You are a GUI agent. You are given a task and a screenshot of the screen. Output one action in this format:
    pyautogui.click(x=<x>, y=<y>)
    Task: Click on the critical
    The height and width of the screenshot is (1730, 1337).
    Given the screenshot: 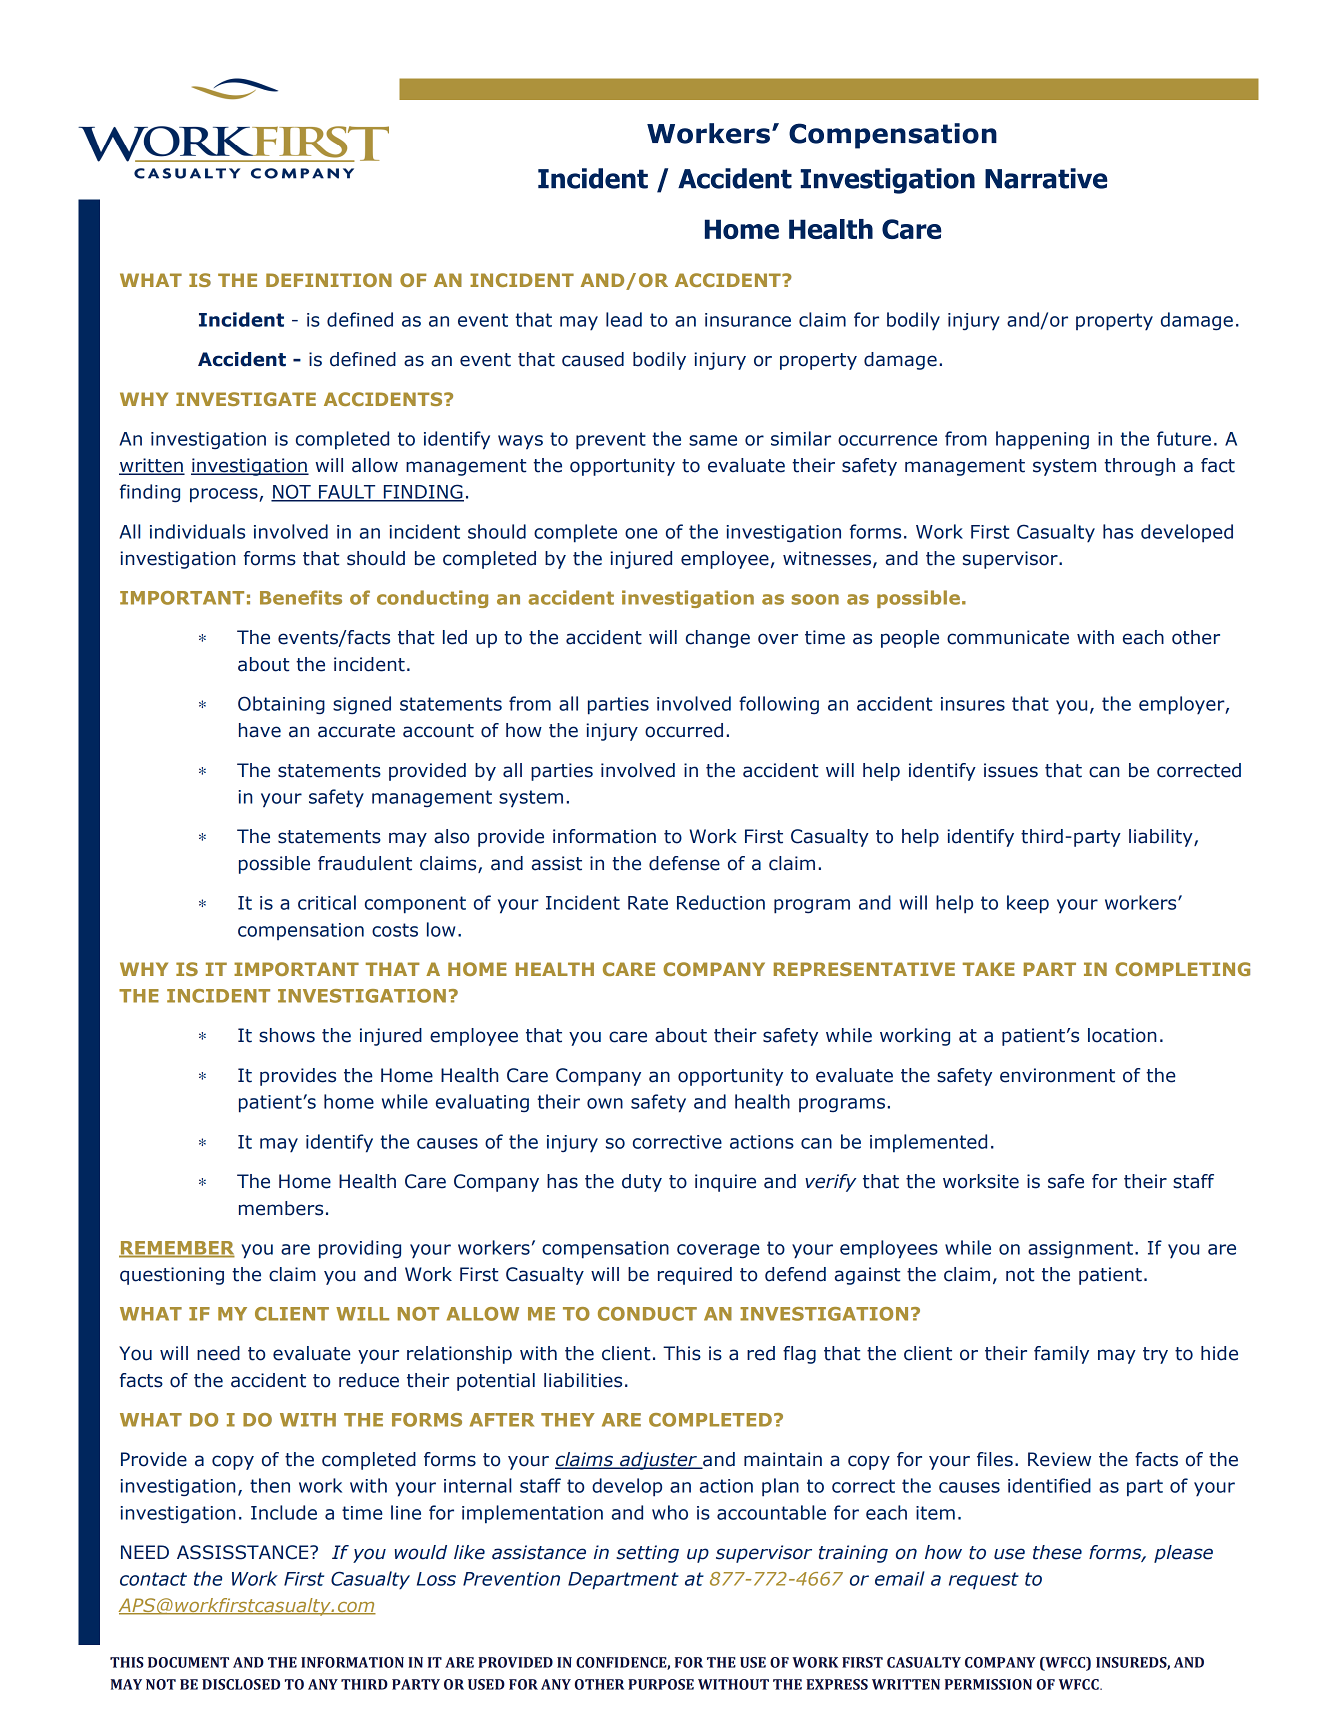 What is the action you would take?
    pyautogui.click(x=327, y=902)
